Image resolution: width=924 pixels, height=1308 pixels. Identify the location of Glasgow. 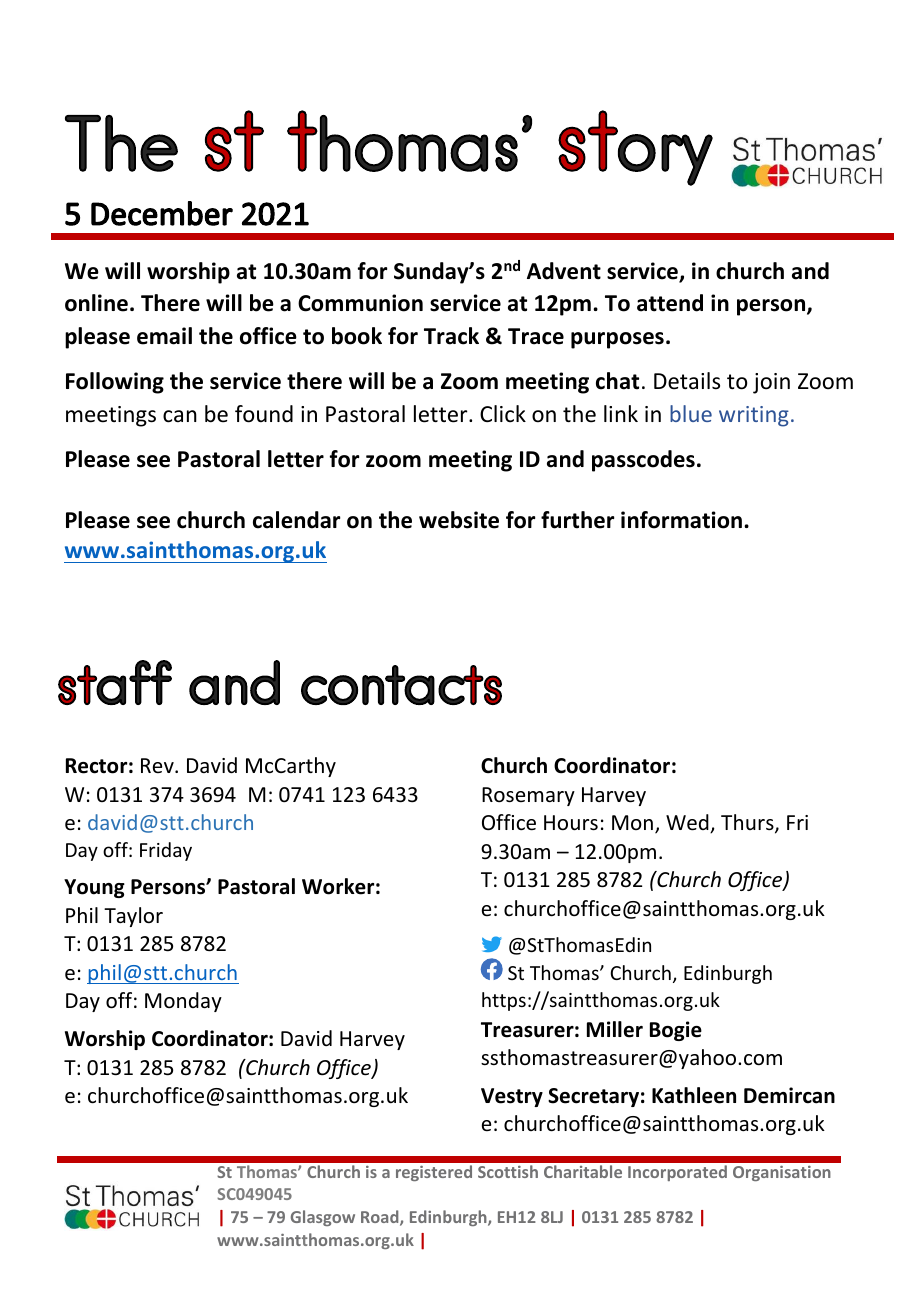
(323, 1218).
